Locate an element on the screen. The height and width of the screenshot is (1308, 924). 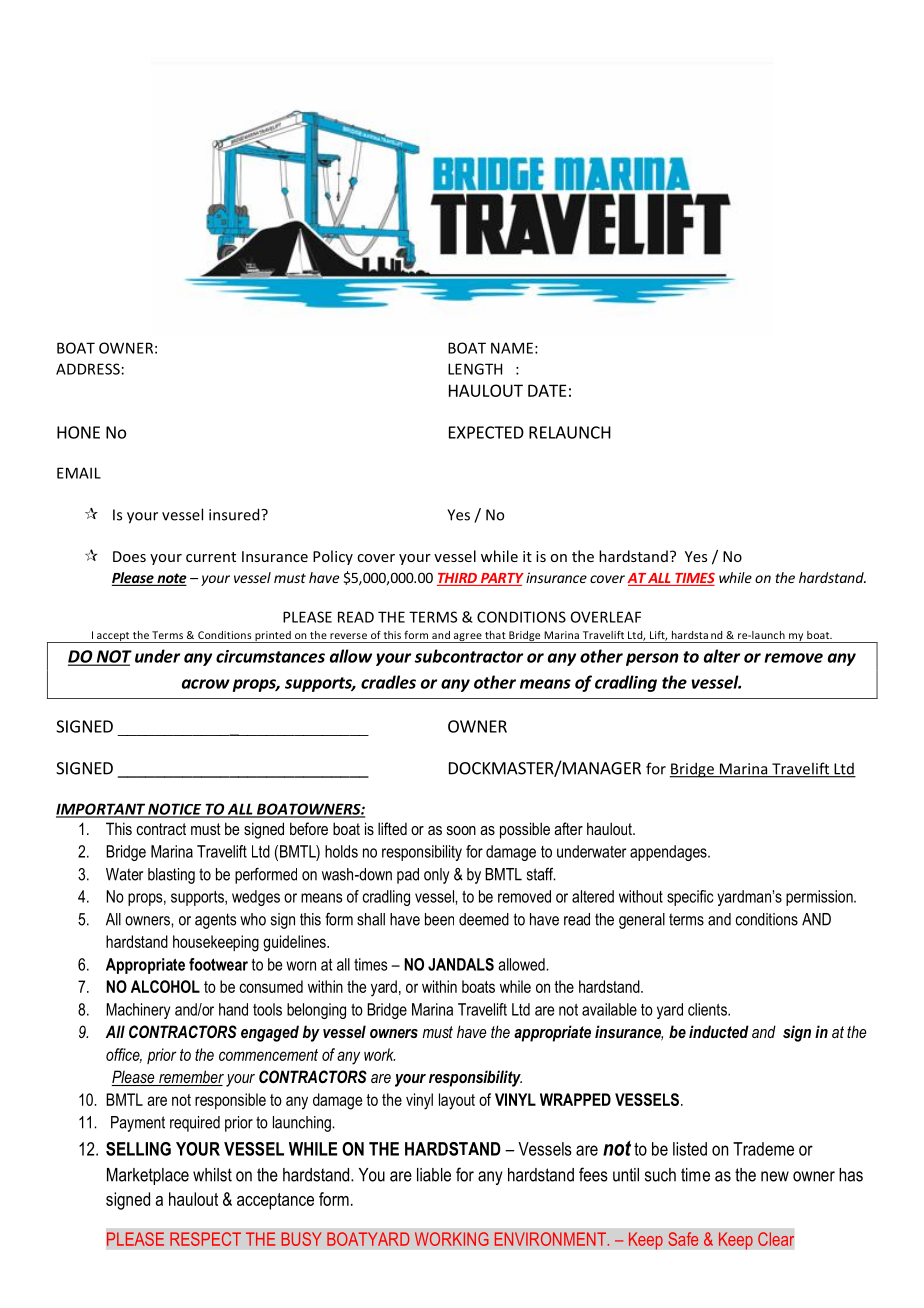
NOTICE is located at coordinates (175, 810).
